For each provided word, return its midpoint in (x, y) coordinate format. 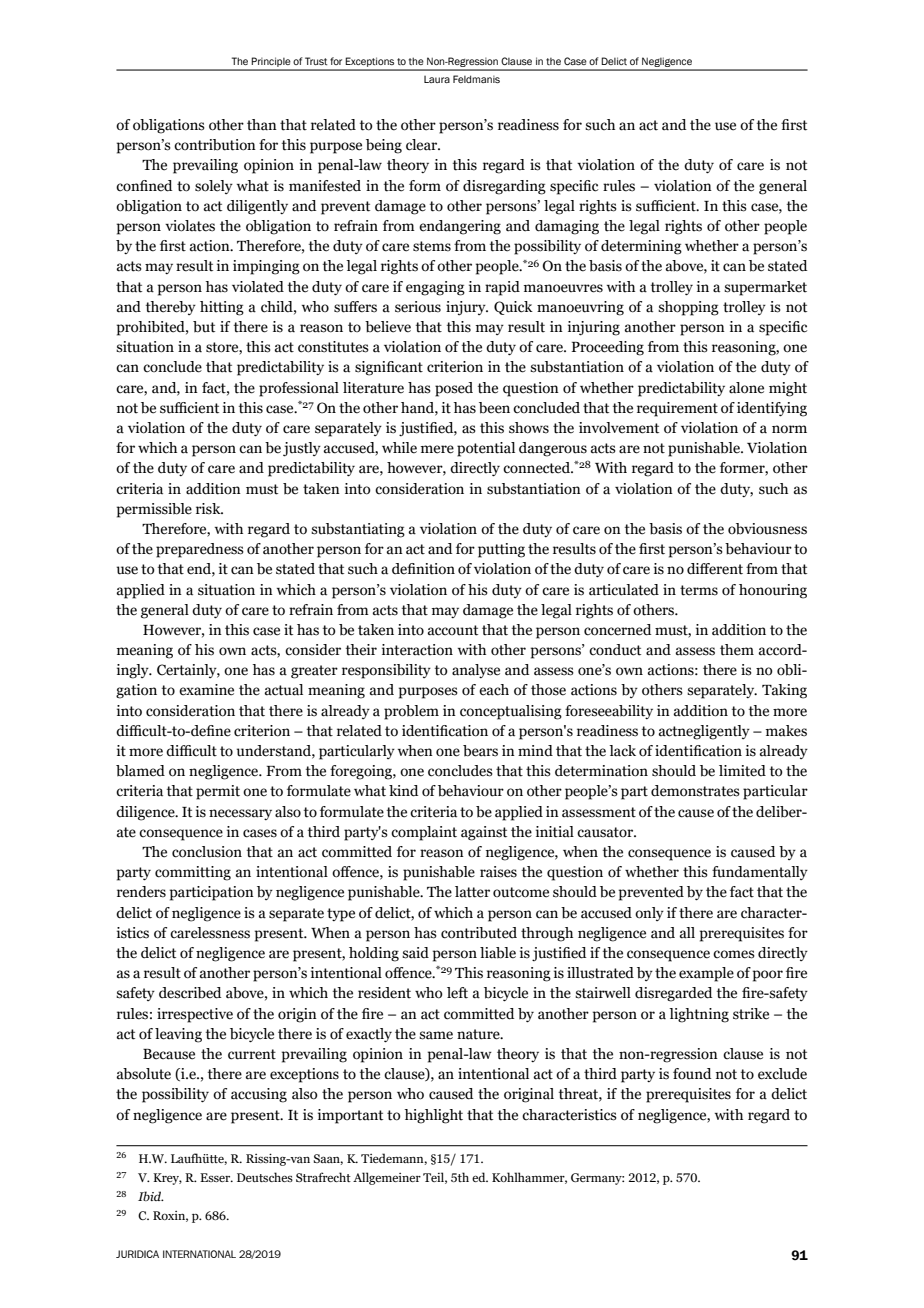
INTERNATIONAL (199, 1254)
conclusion (207, 852)
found (692, 1074)
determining (641, 247)
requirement (677, 409)
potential (486, 449)
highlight (434, 1116)
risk (209, 509)
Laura (437, 79)
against (484, 833)
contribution (215, 145)
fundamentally (760, 873)
